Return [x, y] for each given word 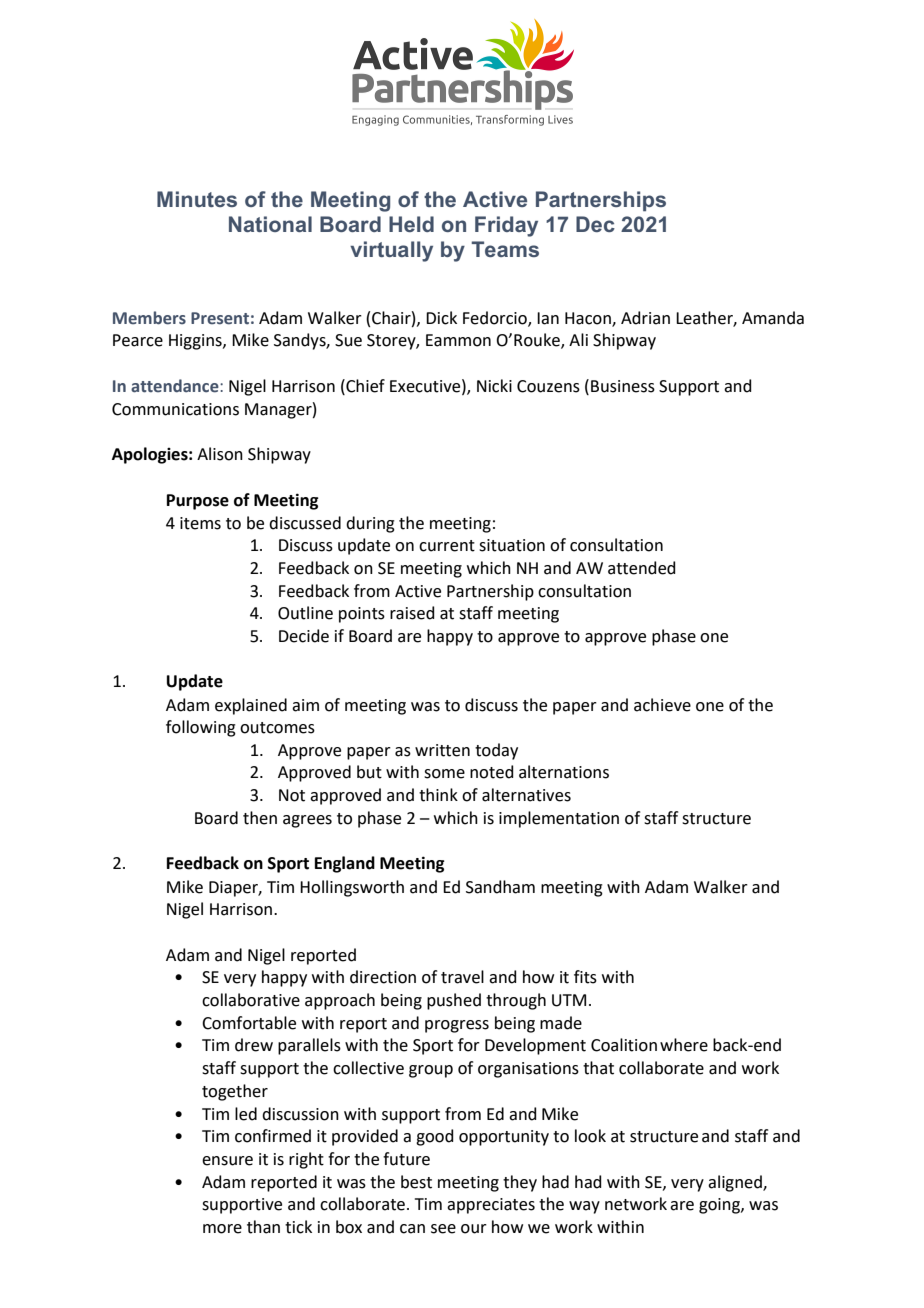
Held [411, 224]
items [200, 523]
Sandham [500, 887]
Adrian [645, 318]
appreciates [491, 1206]
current [447, 546]
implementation [559, 819]
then [260, 818]
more [222, 1229]
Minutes [197, 199]
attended [642, 568]
